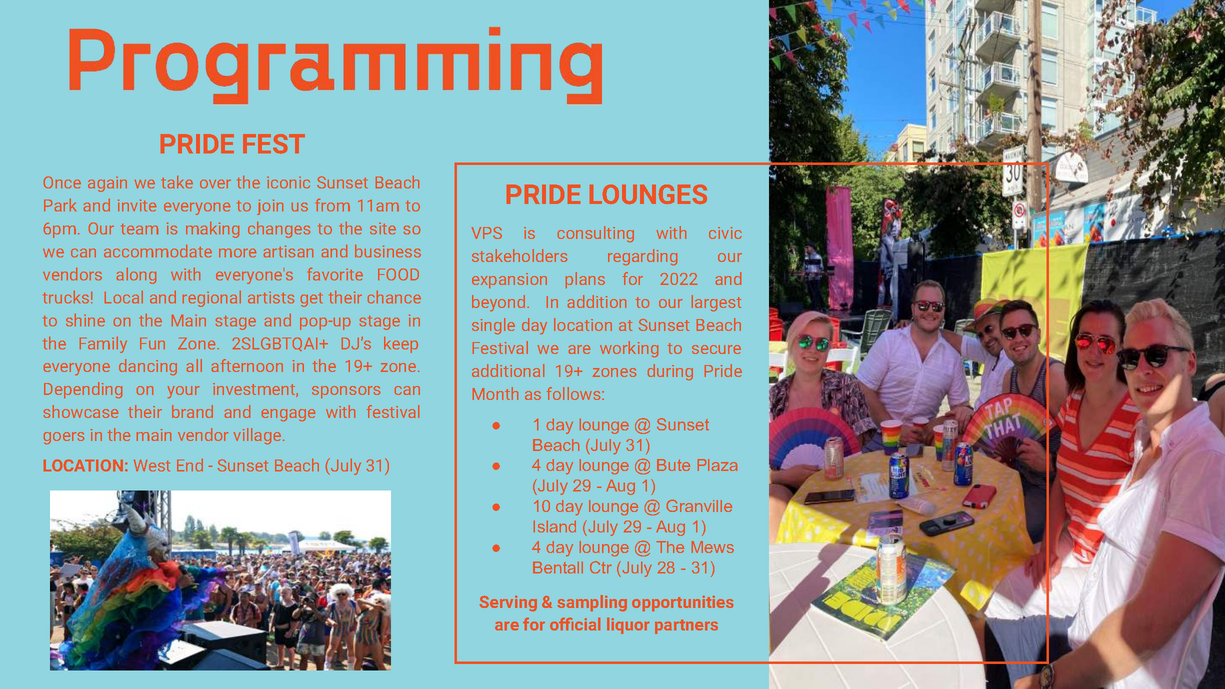 This screenshot has width=1225, height=689. I want to click on Serving, so click(508, 603).
